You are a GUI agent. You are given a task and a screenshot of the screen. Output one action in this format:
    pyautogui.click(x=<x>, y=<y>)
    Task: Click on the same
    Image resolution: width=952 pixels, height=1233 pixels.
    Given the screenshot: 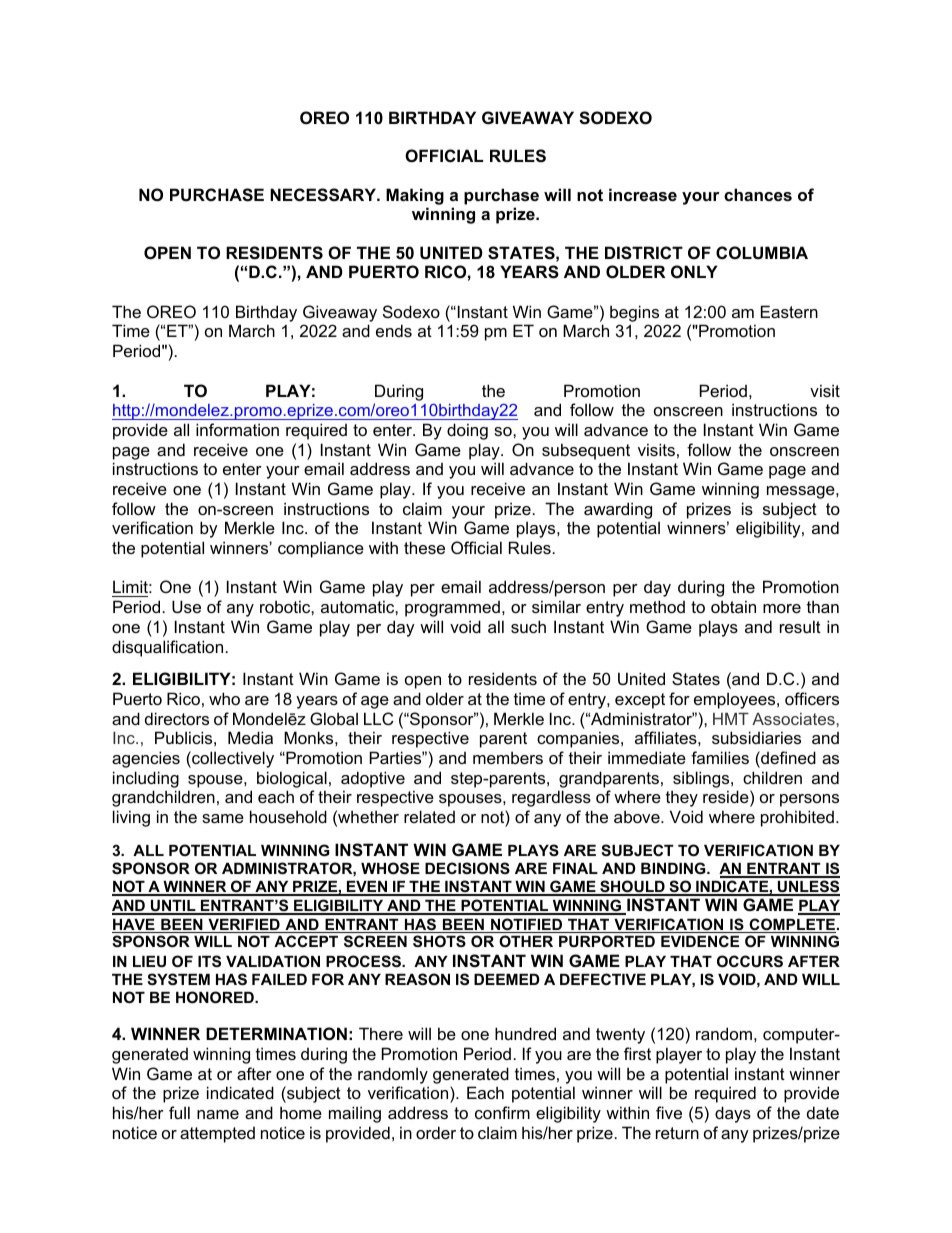 What is the action you would take?
    pyautogui.click(x=223, y=818)
